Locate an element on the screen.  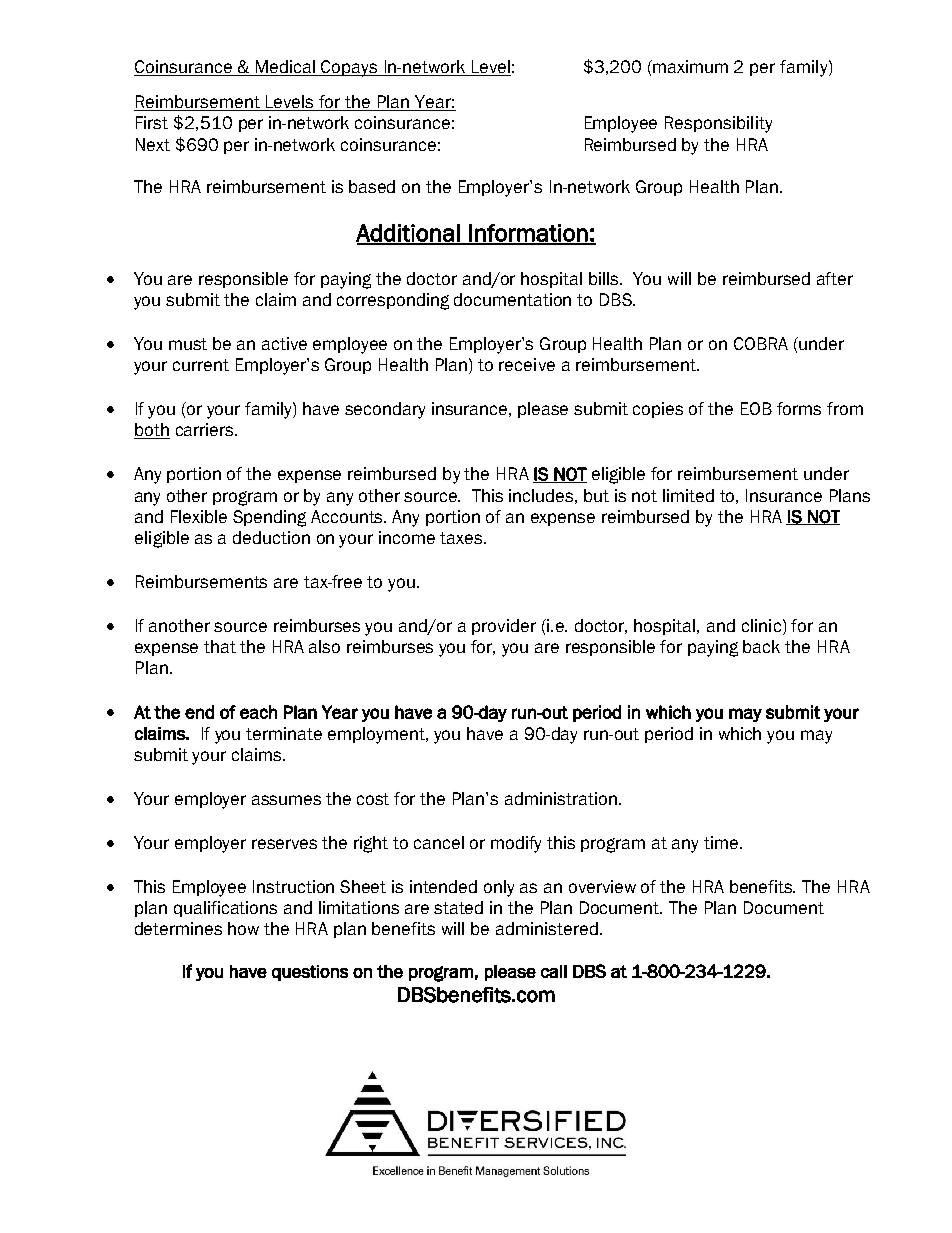
Copays is located at coordinates (349, 68).
